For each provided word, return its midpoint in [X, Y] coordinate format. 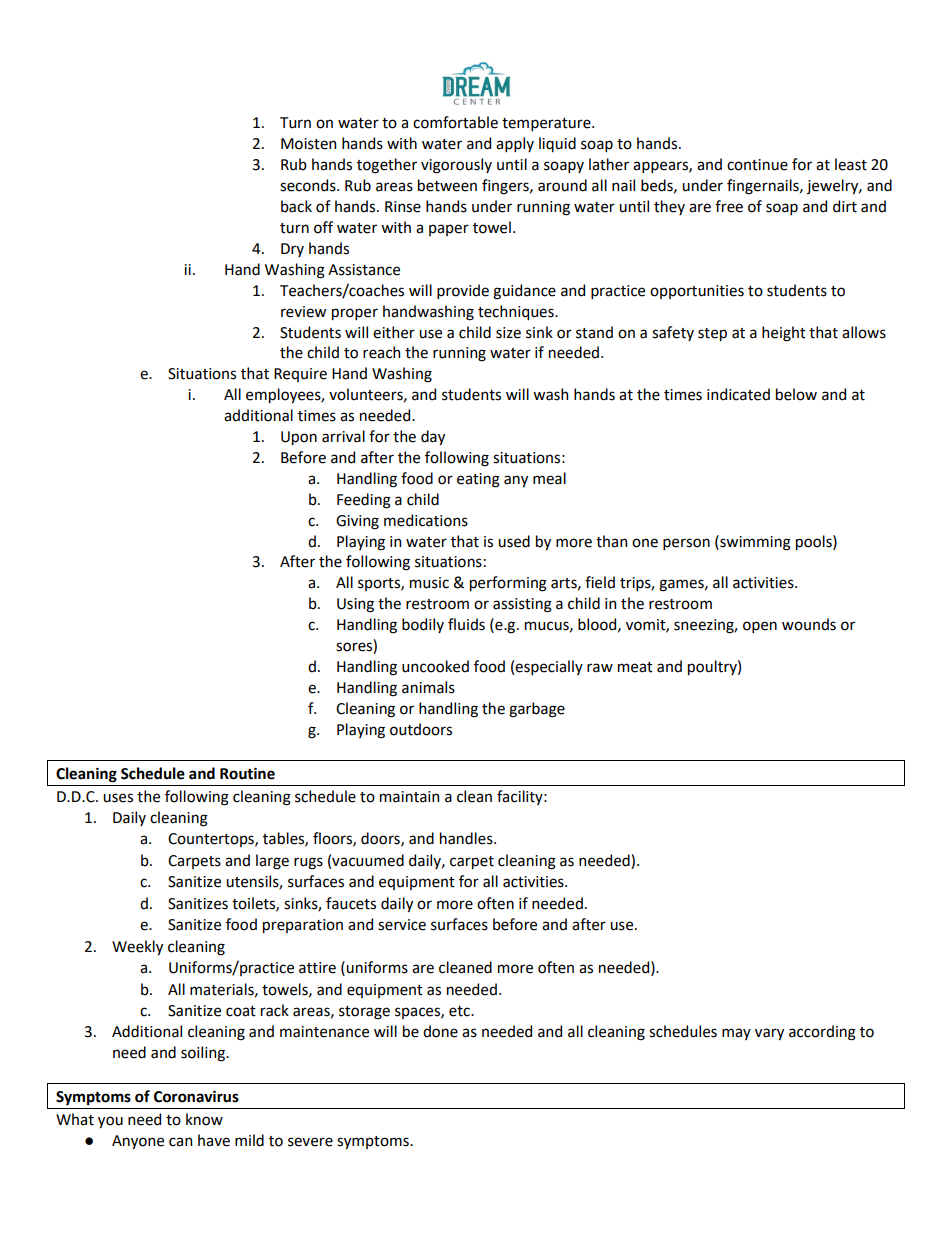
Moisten [308, 144]
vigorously [456, 166]
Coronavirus [196, 1096]
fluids [466, 624]
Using [355, 605]
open [760, 627]
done [440, 1031]
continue [757, 165]
